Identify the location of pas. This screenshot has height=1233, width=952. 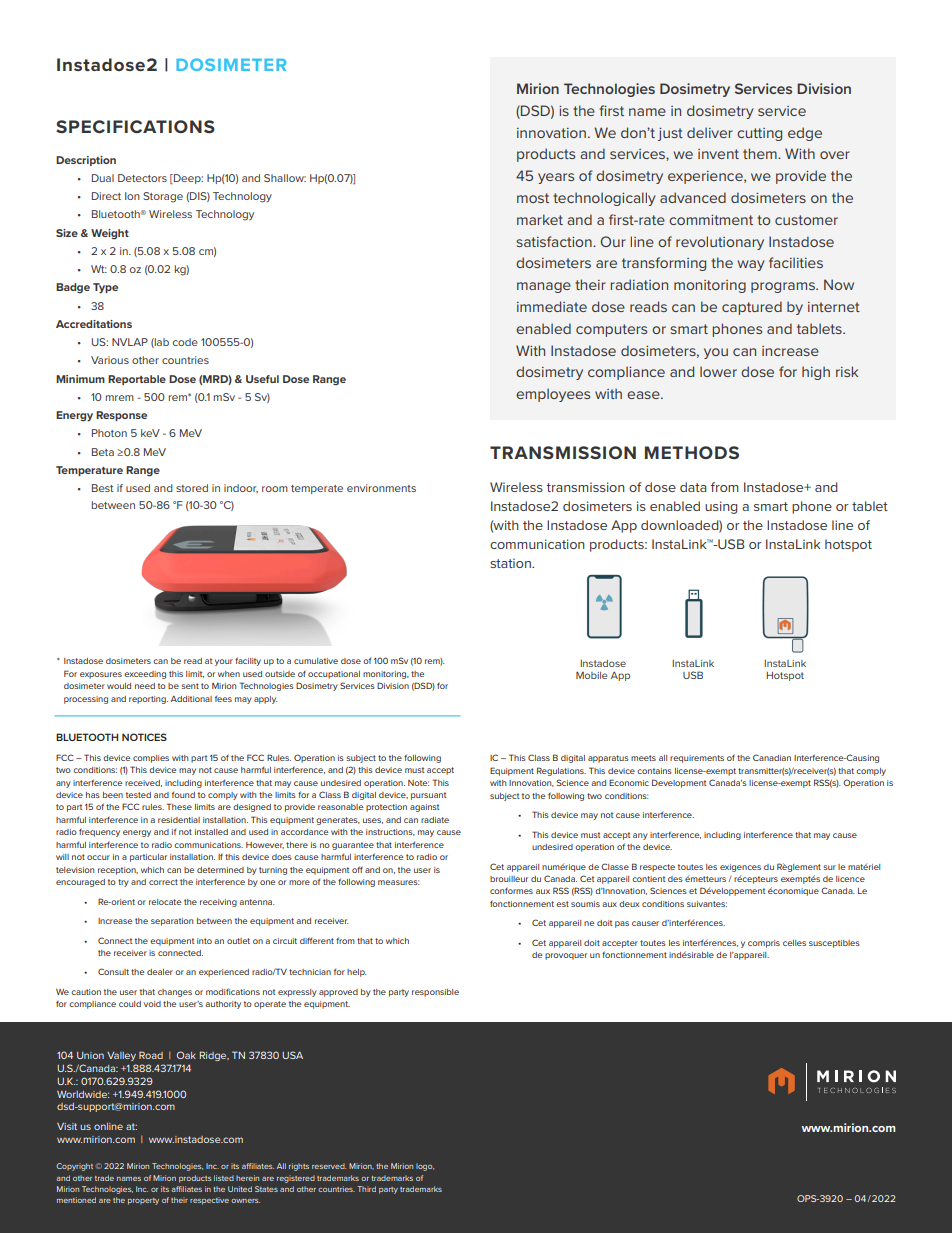
(622, 924).
